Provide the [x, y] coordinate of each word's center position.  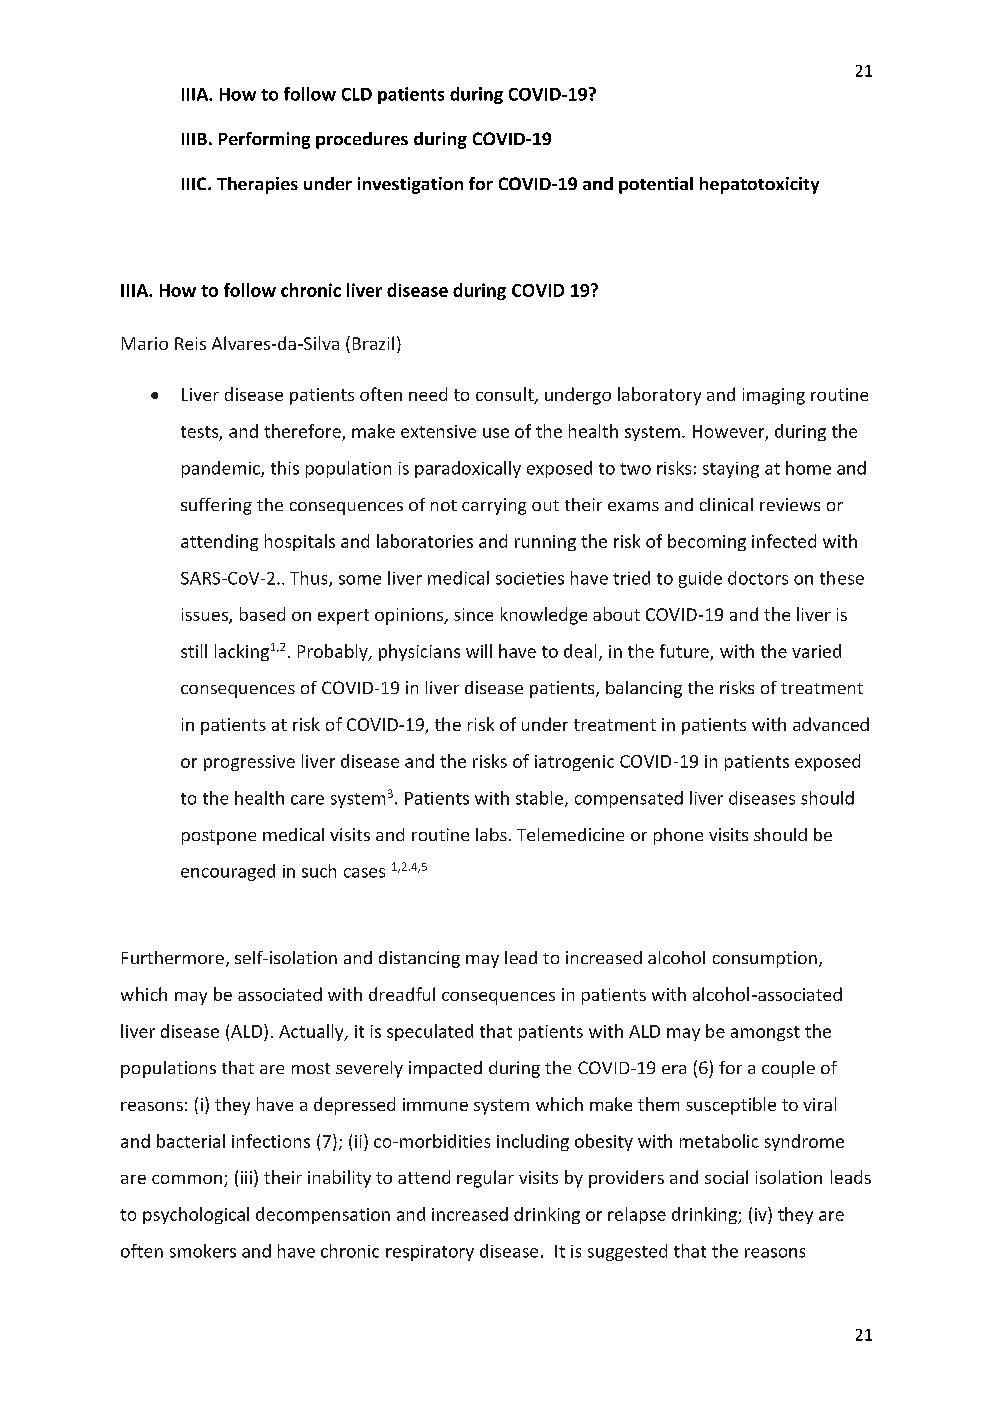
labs [491, 834]
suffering [216, 506]
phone [678, 836]
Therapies [257, 185]
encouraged [228, 872]
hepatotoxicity [759, 185]
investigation [410, 185]
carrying [494, 506]
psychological [196, 1215]
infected [784, 541]
